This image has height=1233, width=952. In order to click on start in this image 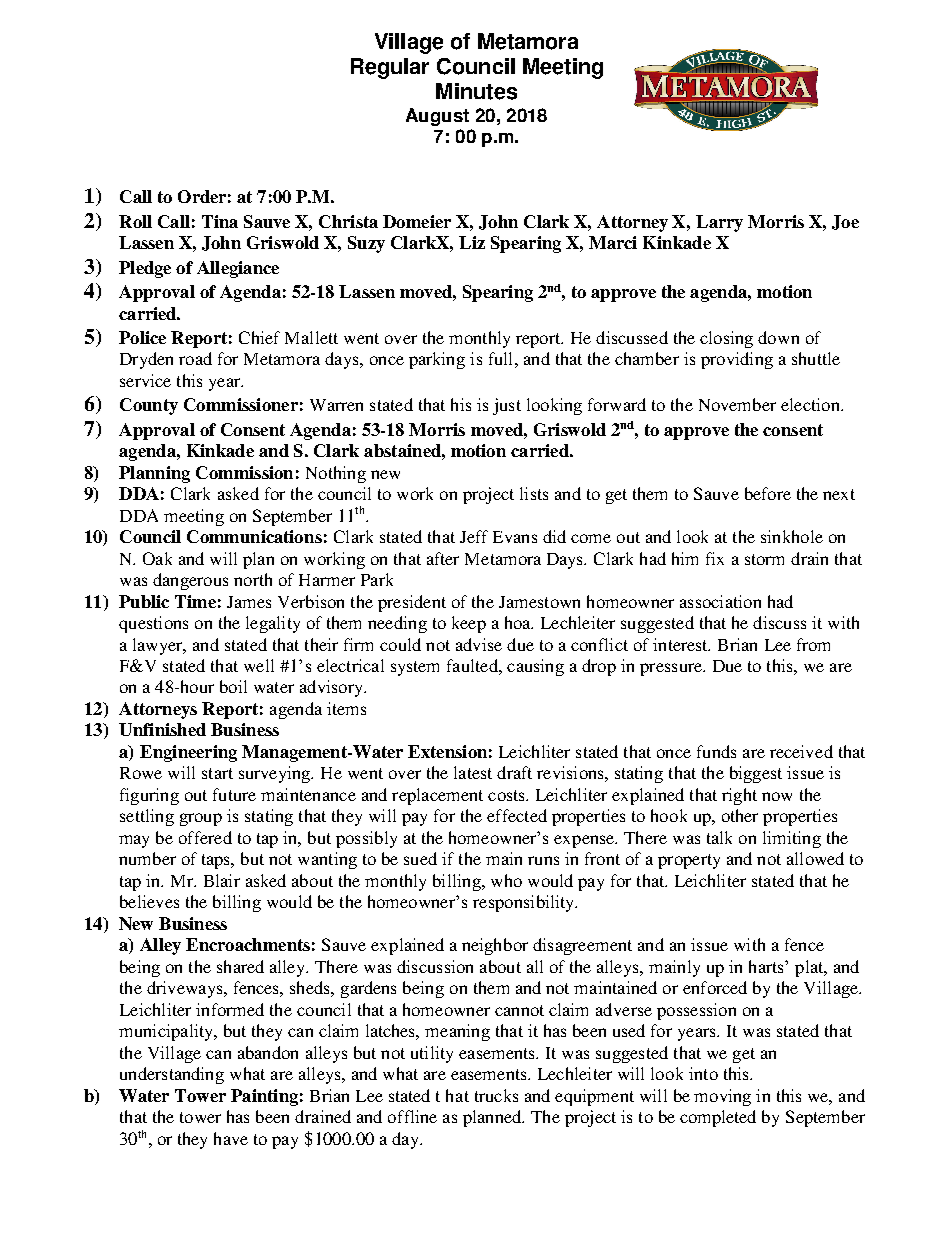, I will do `click(217, 773)`.
